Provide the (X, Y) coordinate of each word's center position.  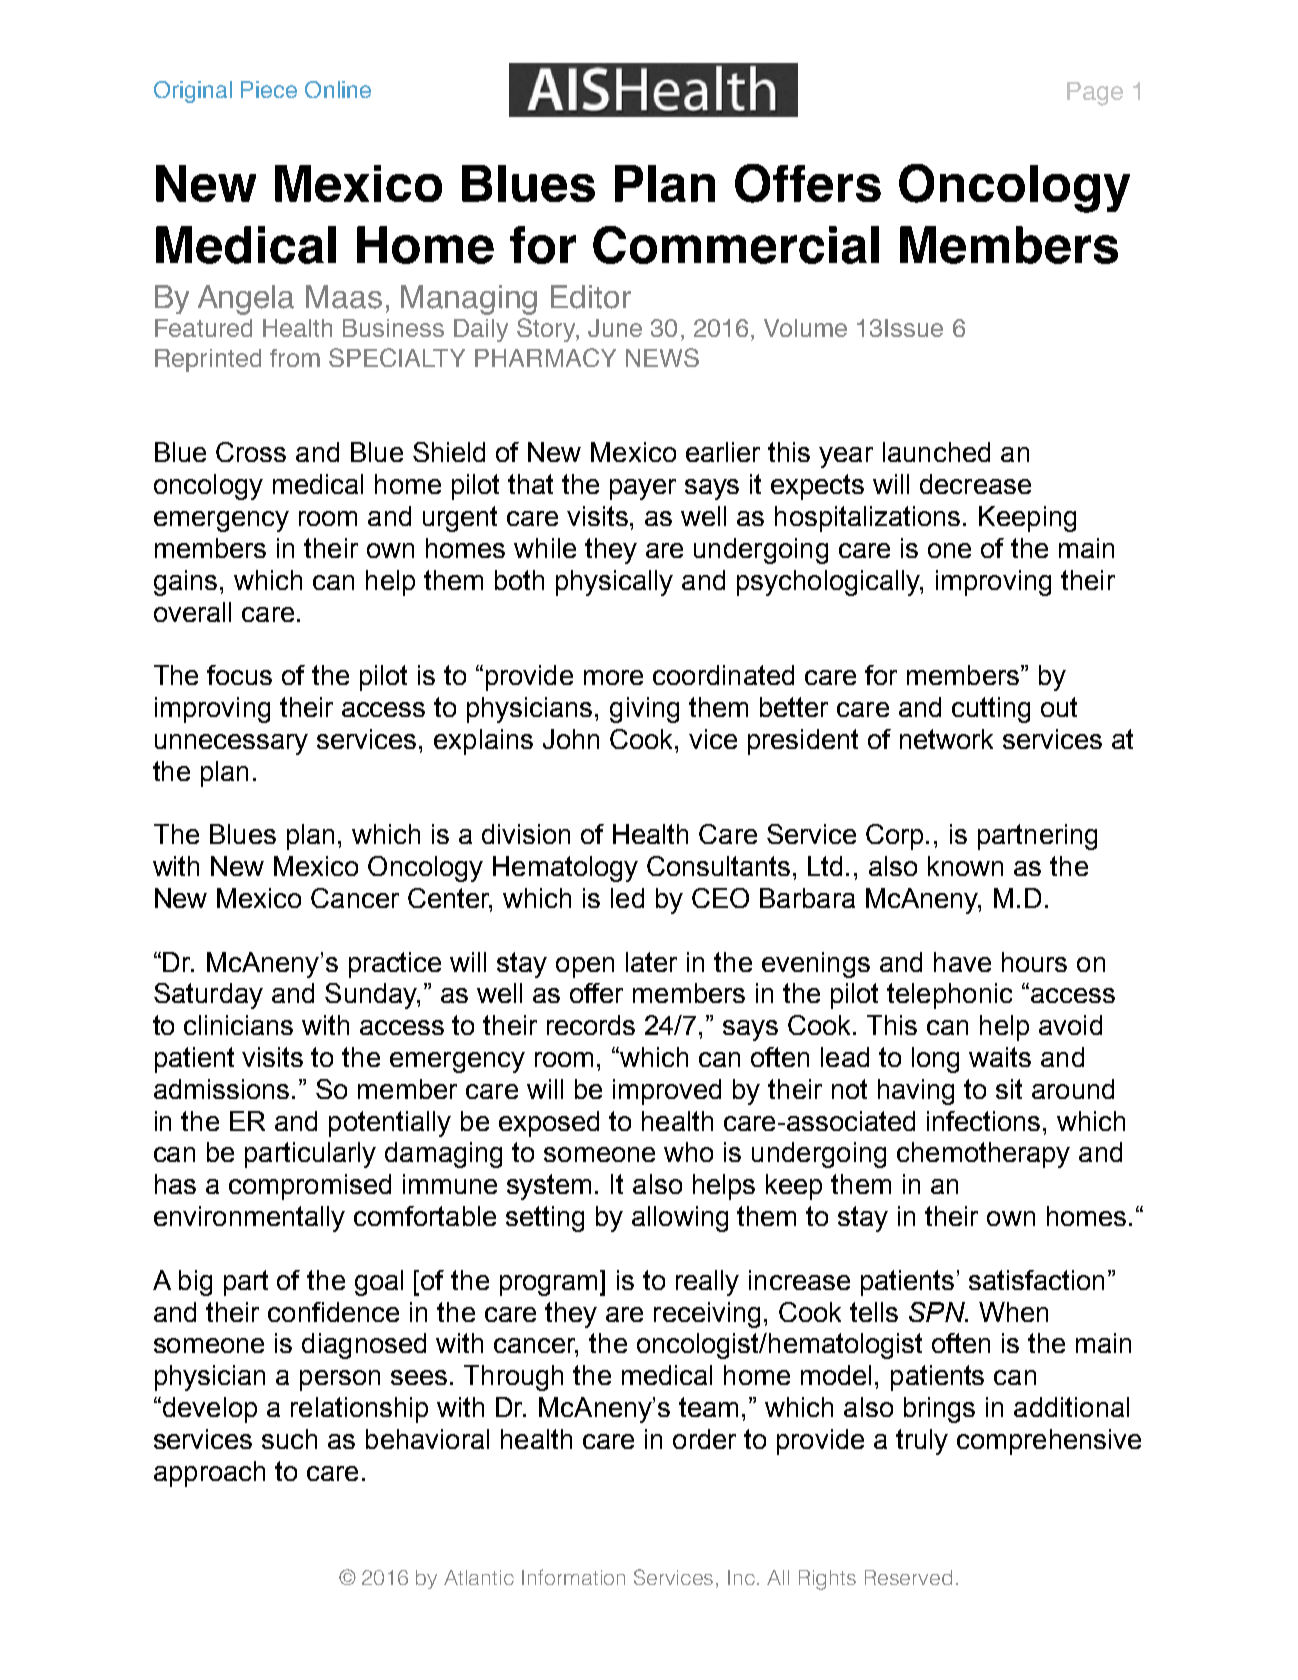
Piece (269, 89)
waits (1000, 1057)
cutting (991, 710)
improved (667, 1092)
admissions (221, 1089)
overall (192, 612)
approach (209, 1474)
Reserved (908, 1577)
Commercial (736, 245)
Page (1095, 94)
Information (573, 1577)
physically (614, 583)
